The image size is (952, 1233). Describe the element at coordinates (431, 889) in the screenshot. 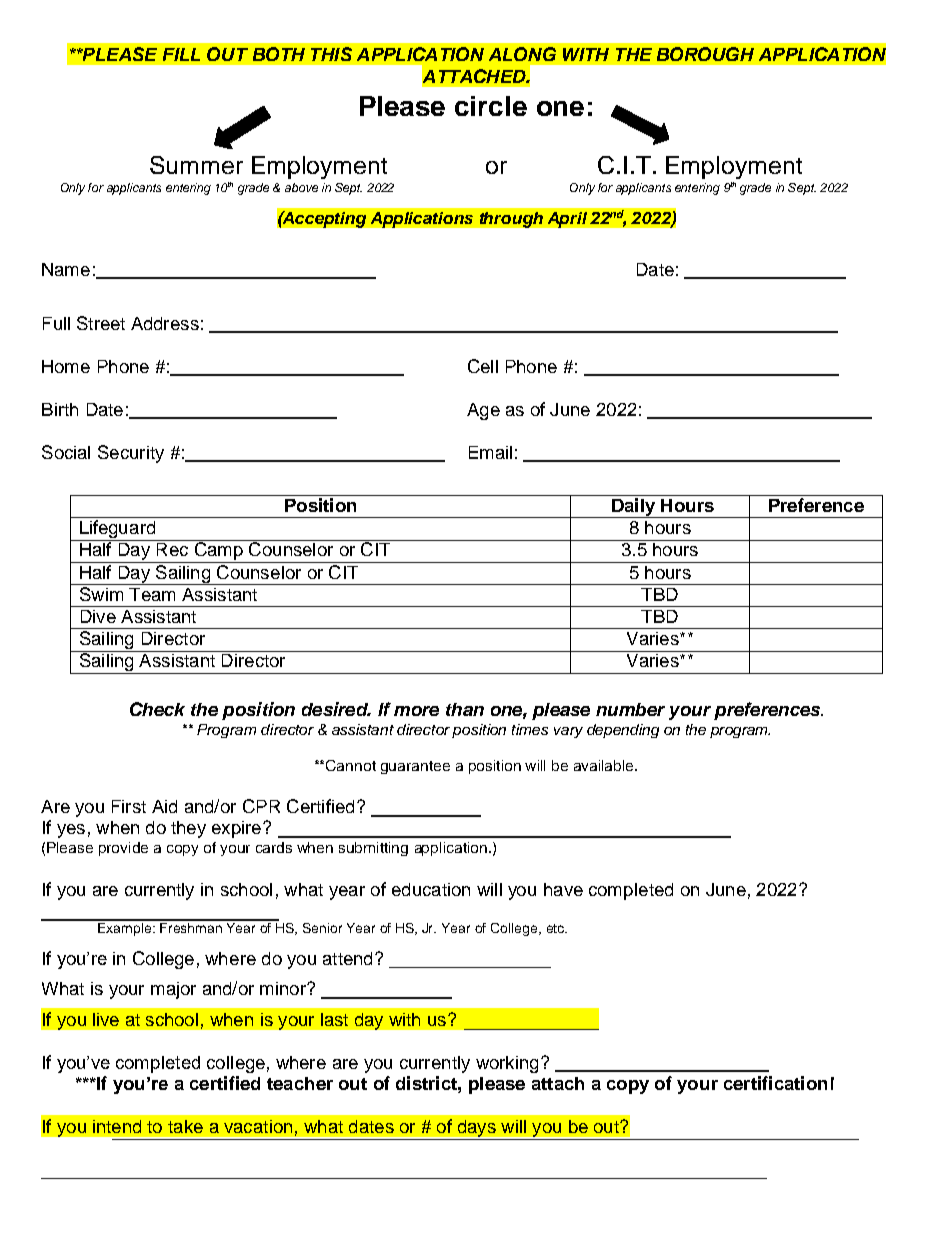

I see `education` at that location.
